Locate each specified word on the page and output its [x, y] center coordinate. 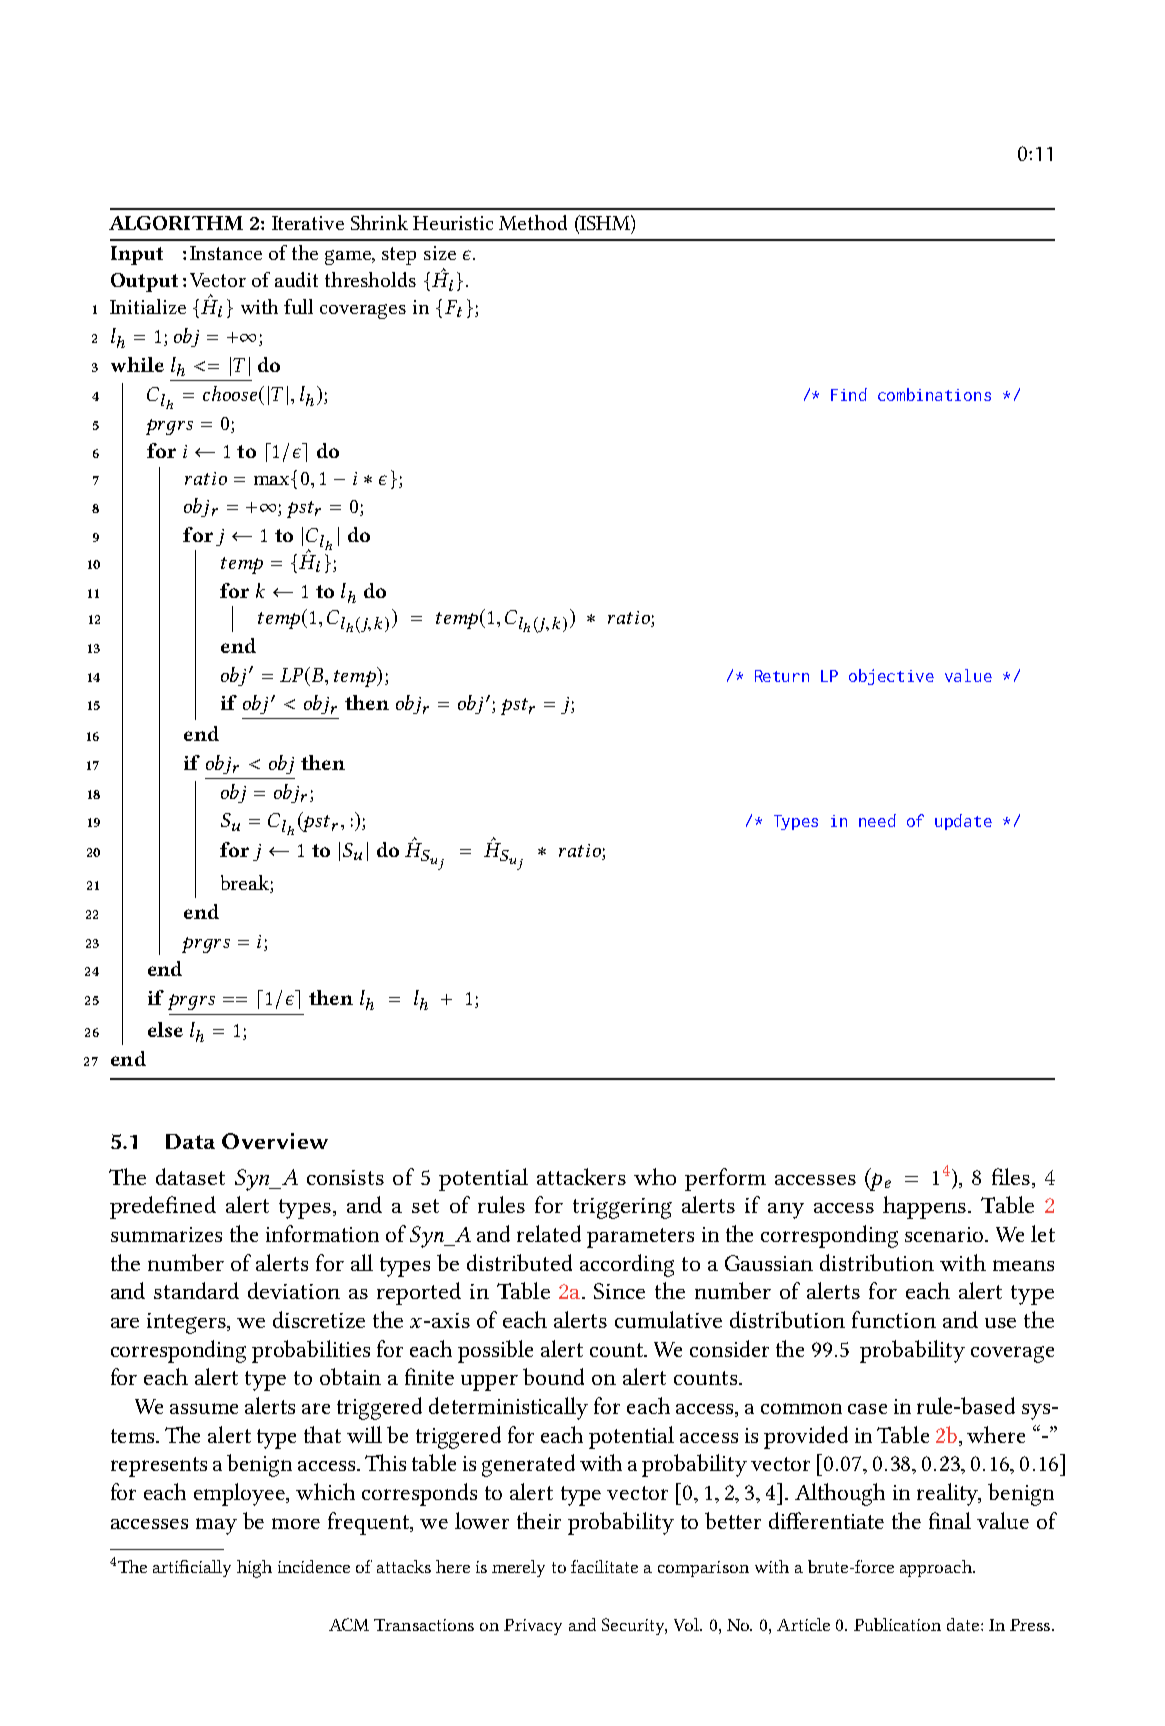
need [877, 820]
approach [937, 1568]
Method [533, 222]
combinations [934, 394]
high [254, 1569]
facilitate [604, 1566]
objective [891, 677]
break [246, 884]
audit [296, 279]
